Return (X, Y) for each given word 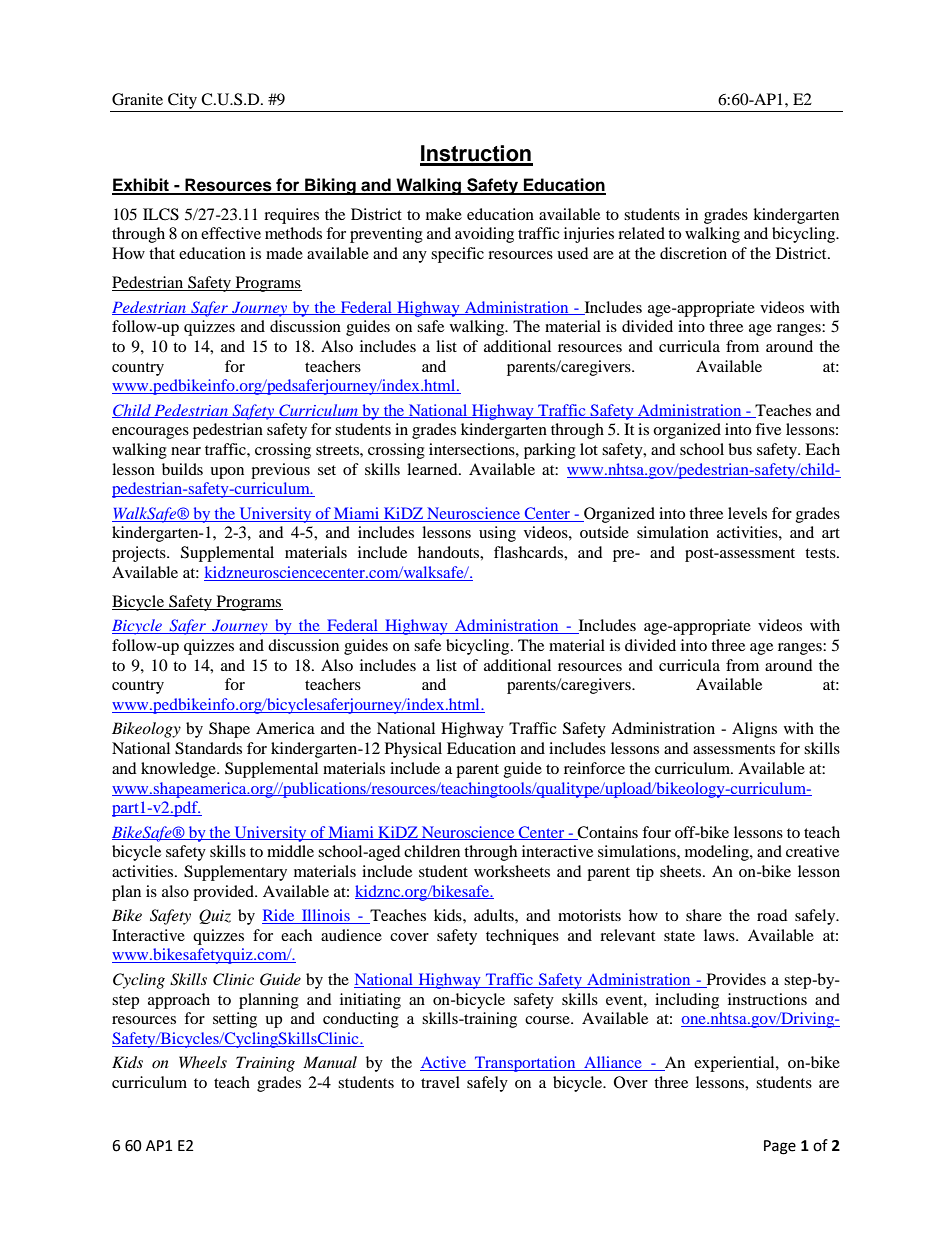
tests (821, 553)
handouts (449, 552)
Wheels (203, 1062)
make (444, 214)
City (182, 101)
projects (140, 554)
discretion (693, 253)
